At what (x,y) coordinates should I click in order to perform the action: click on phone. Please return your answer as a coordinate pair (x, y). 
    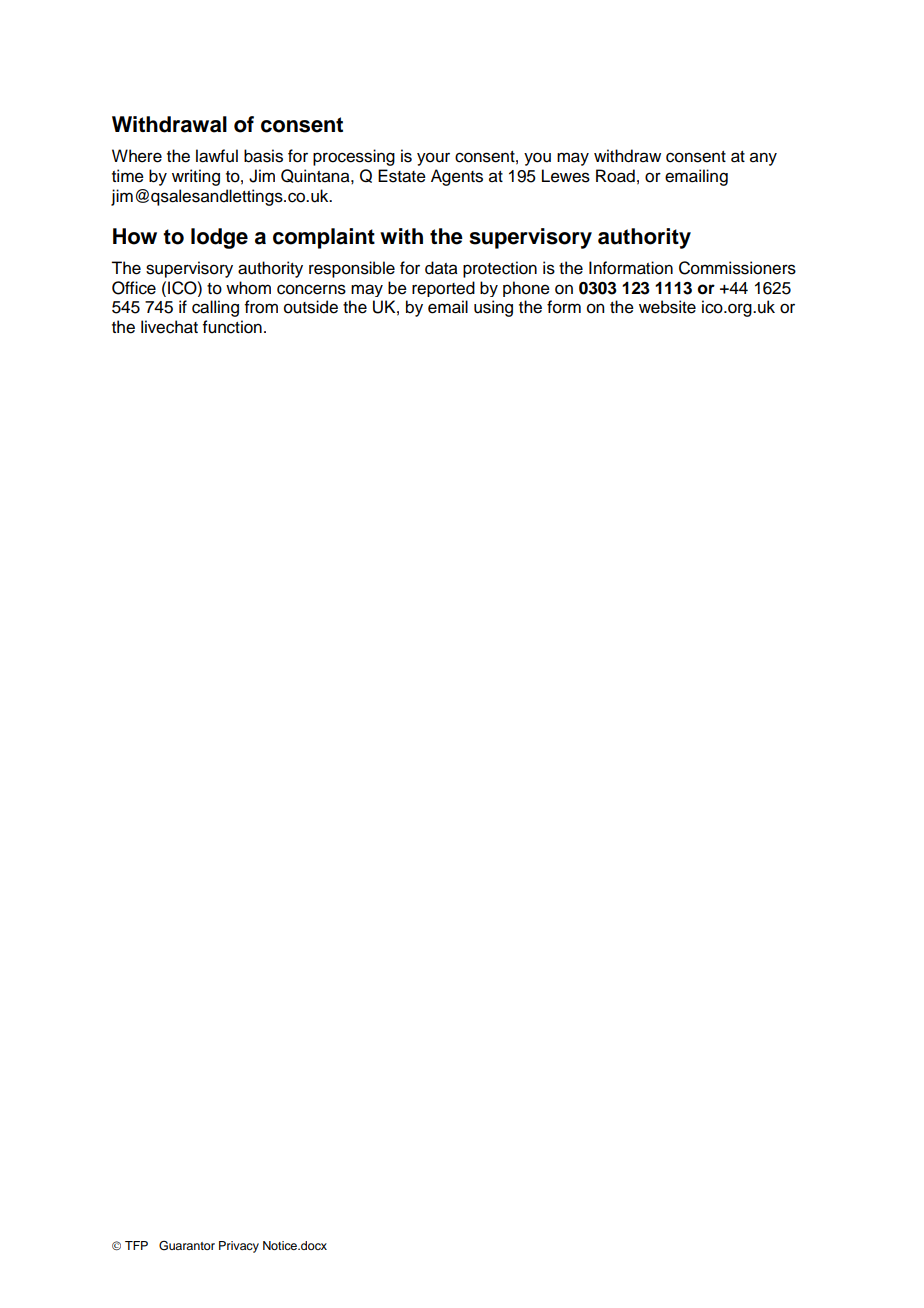
    Looking at the image, I should click on (526, 289).
